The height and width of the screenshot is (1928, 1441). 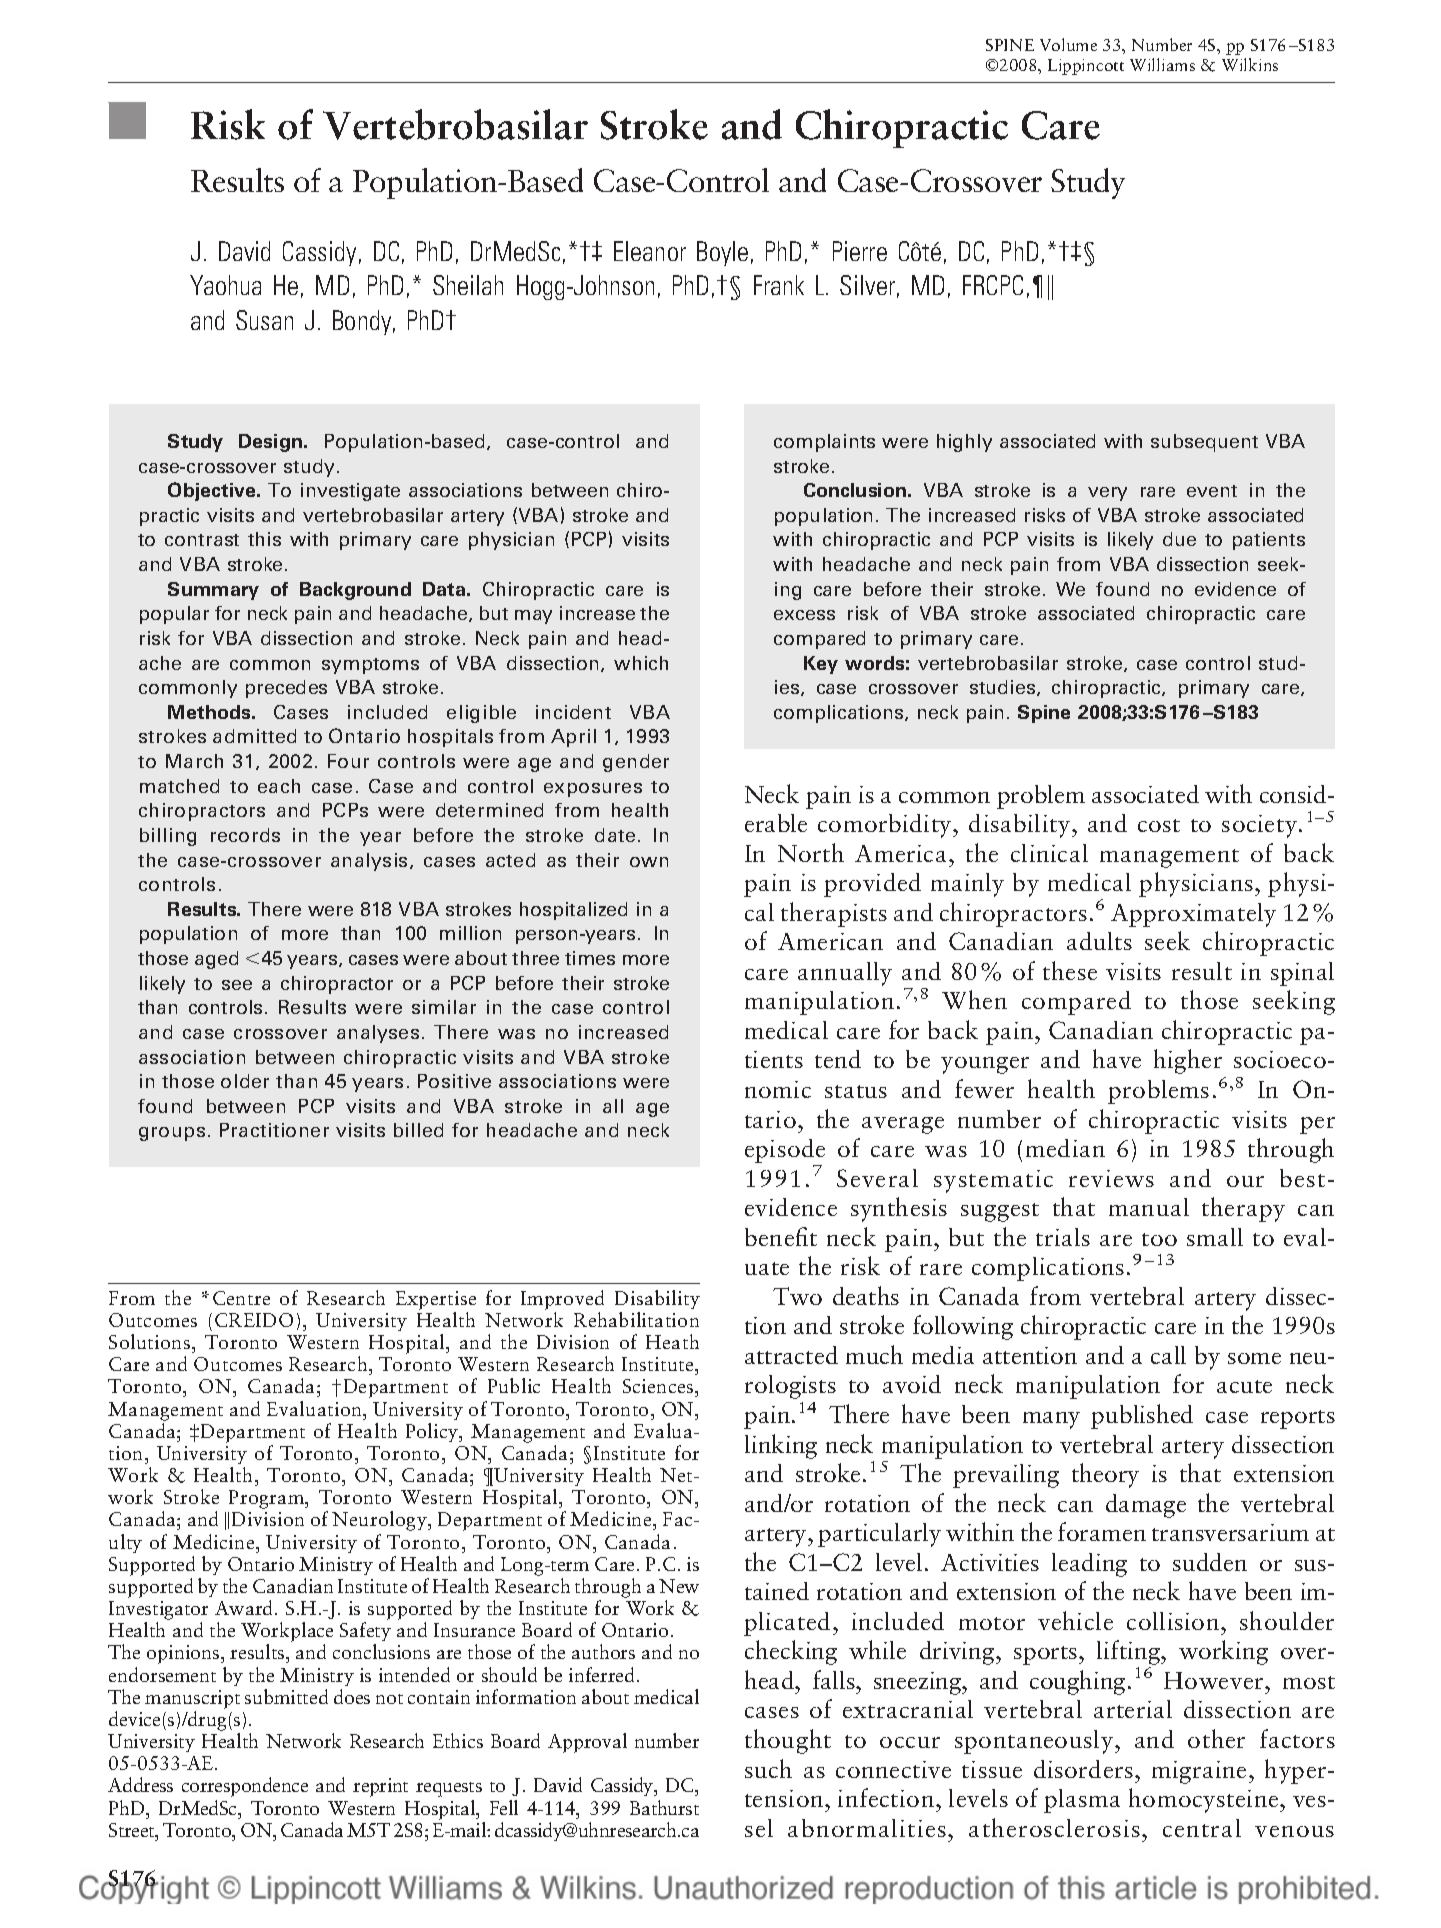 What do you see at coordinates (1149, 1207) in the screenshot?
I see `manual` at bounding box center [1149, 1207].
